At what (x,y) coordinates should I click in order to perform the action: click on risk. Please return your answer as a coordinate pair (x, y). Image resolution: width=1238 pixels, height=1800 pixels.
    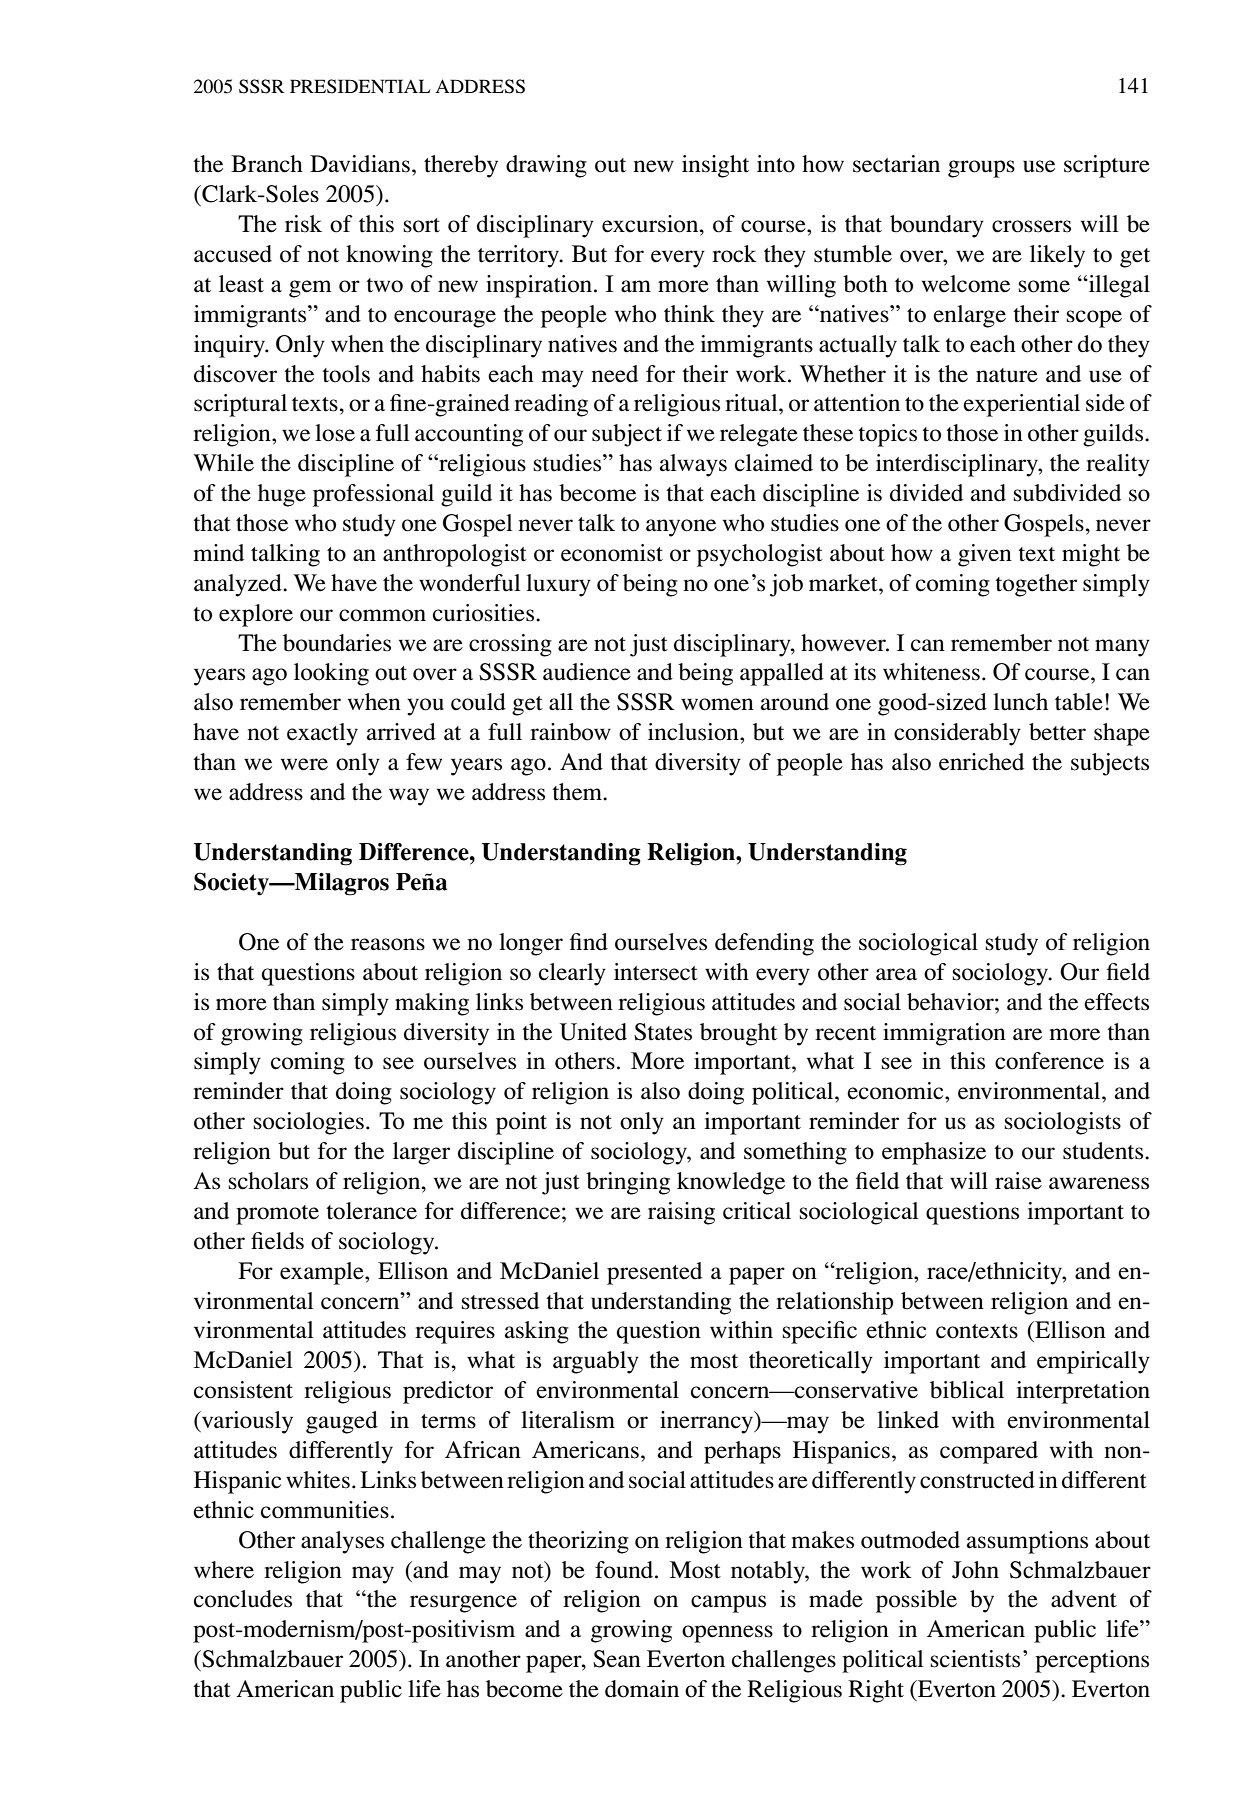
    Looking at the image, I should click on (303, 224).
